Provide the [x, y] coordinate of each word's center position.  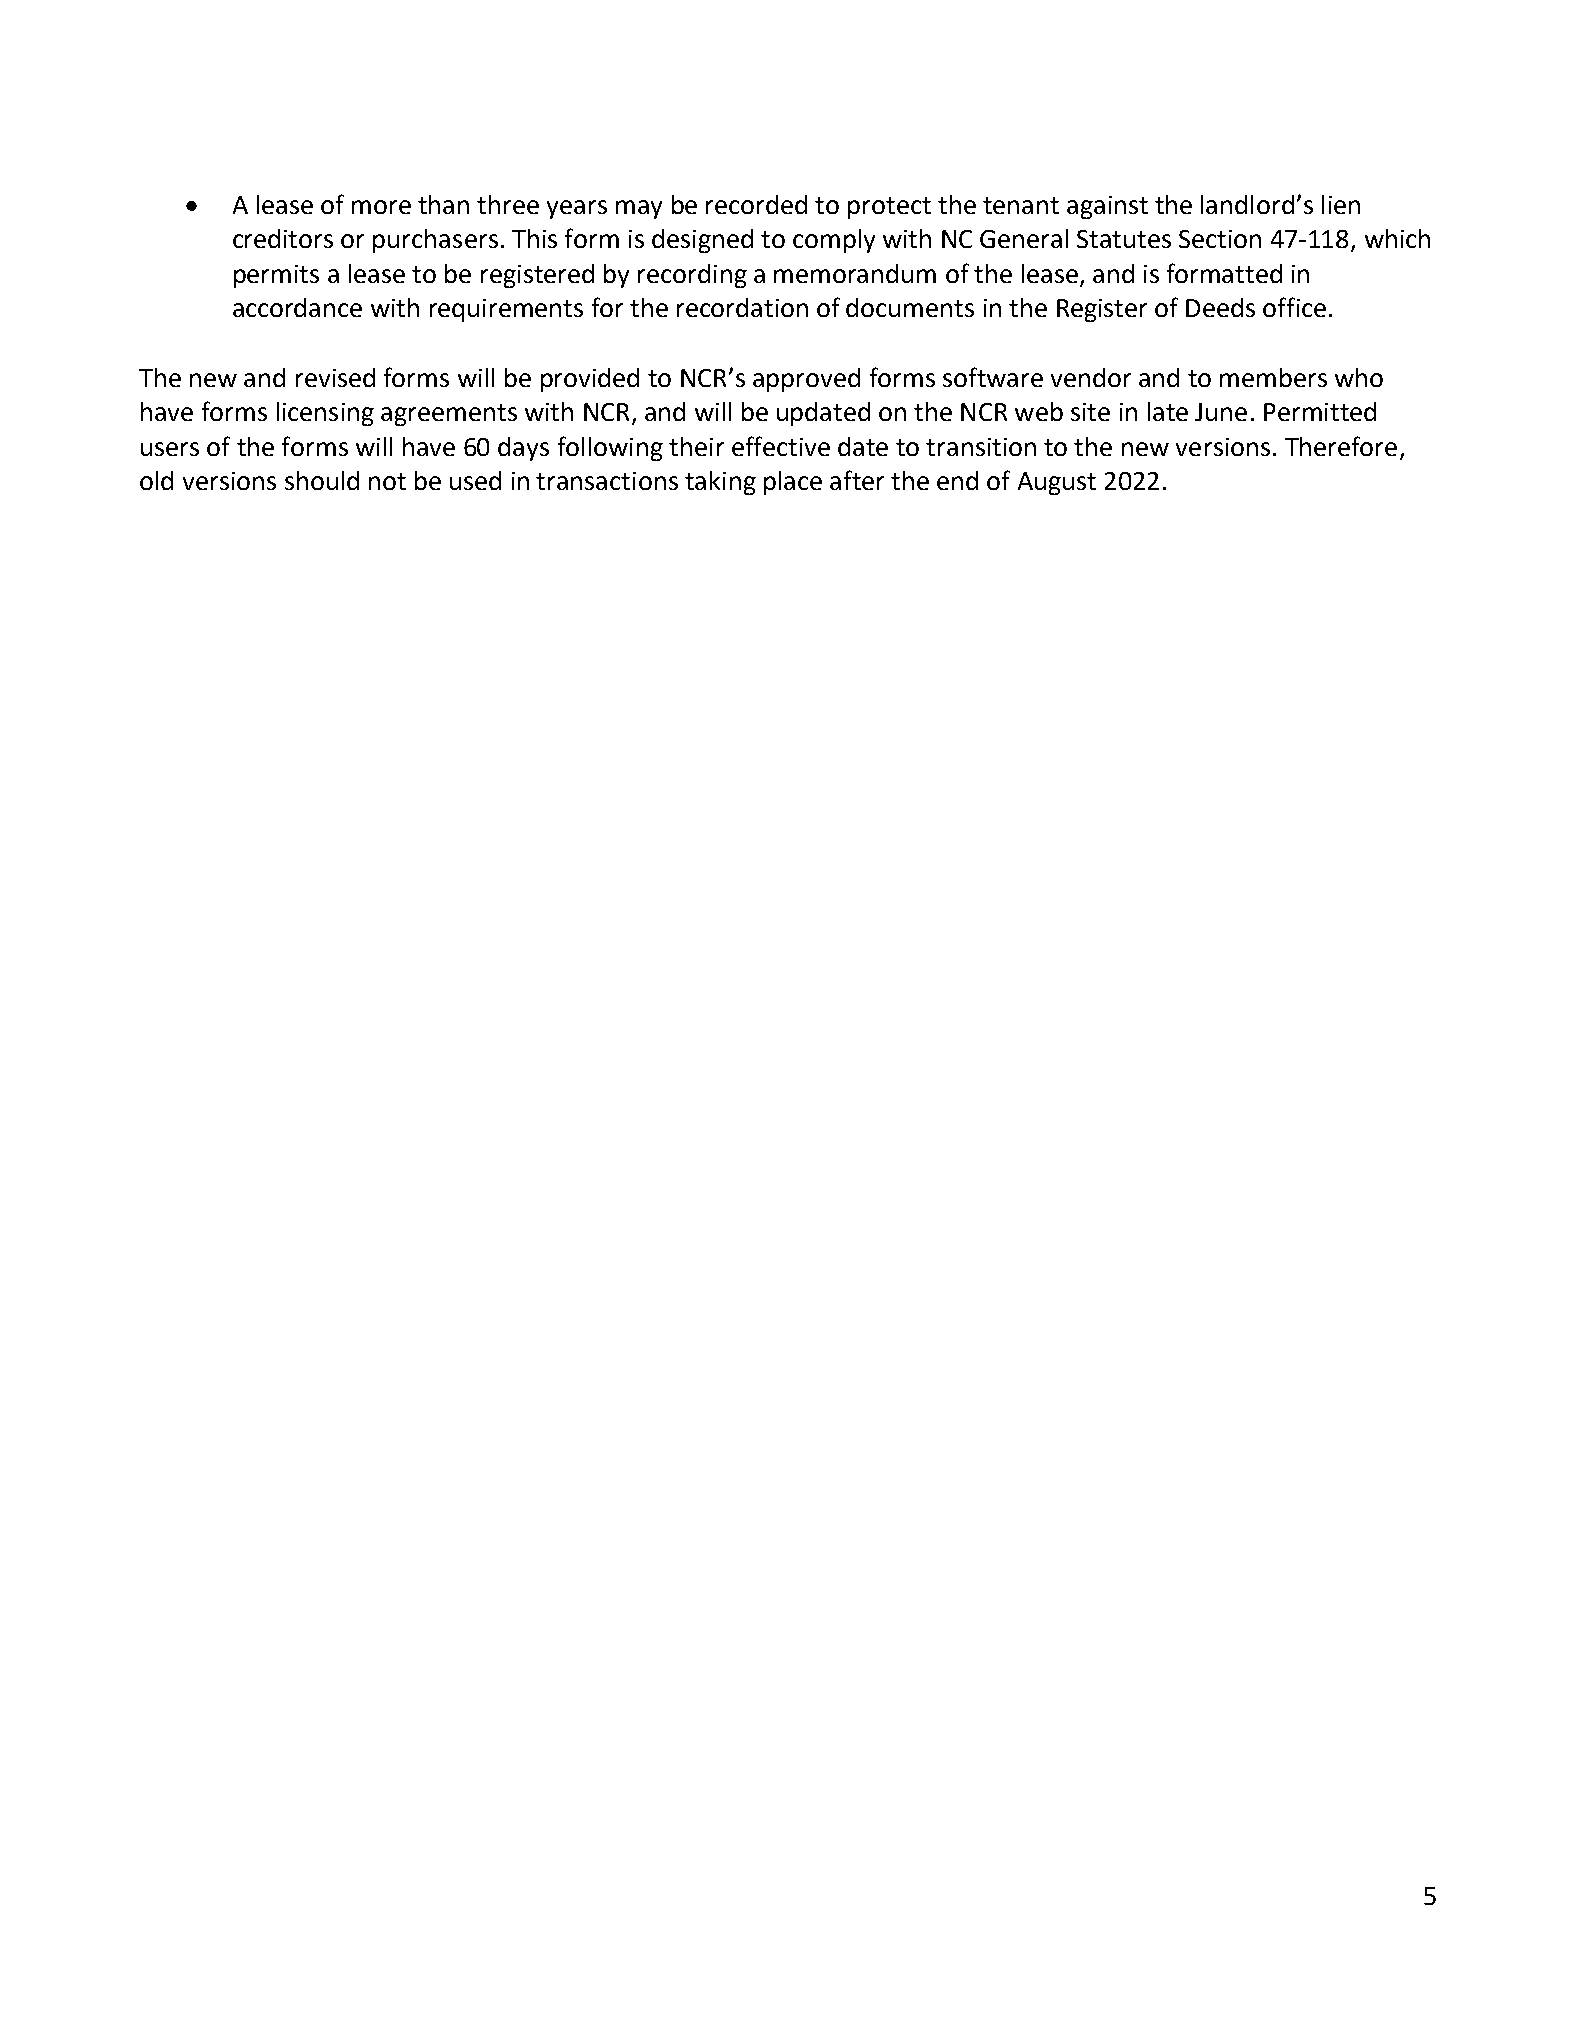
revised [335, 377]
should [322, 480]
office [1294, 307]
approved [806, 380]
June [1221, 412]
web [1039, 411]
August [1057, 483]
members [1273, 377]
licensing [325, 414]
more [381, 207]
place [793, 483]
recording [692, 276]
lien [1341, 204]
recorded [756, 204]
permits [276, 276]
